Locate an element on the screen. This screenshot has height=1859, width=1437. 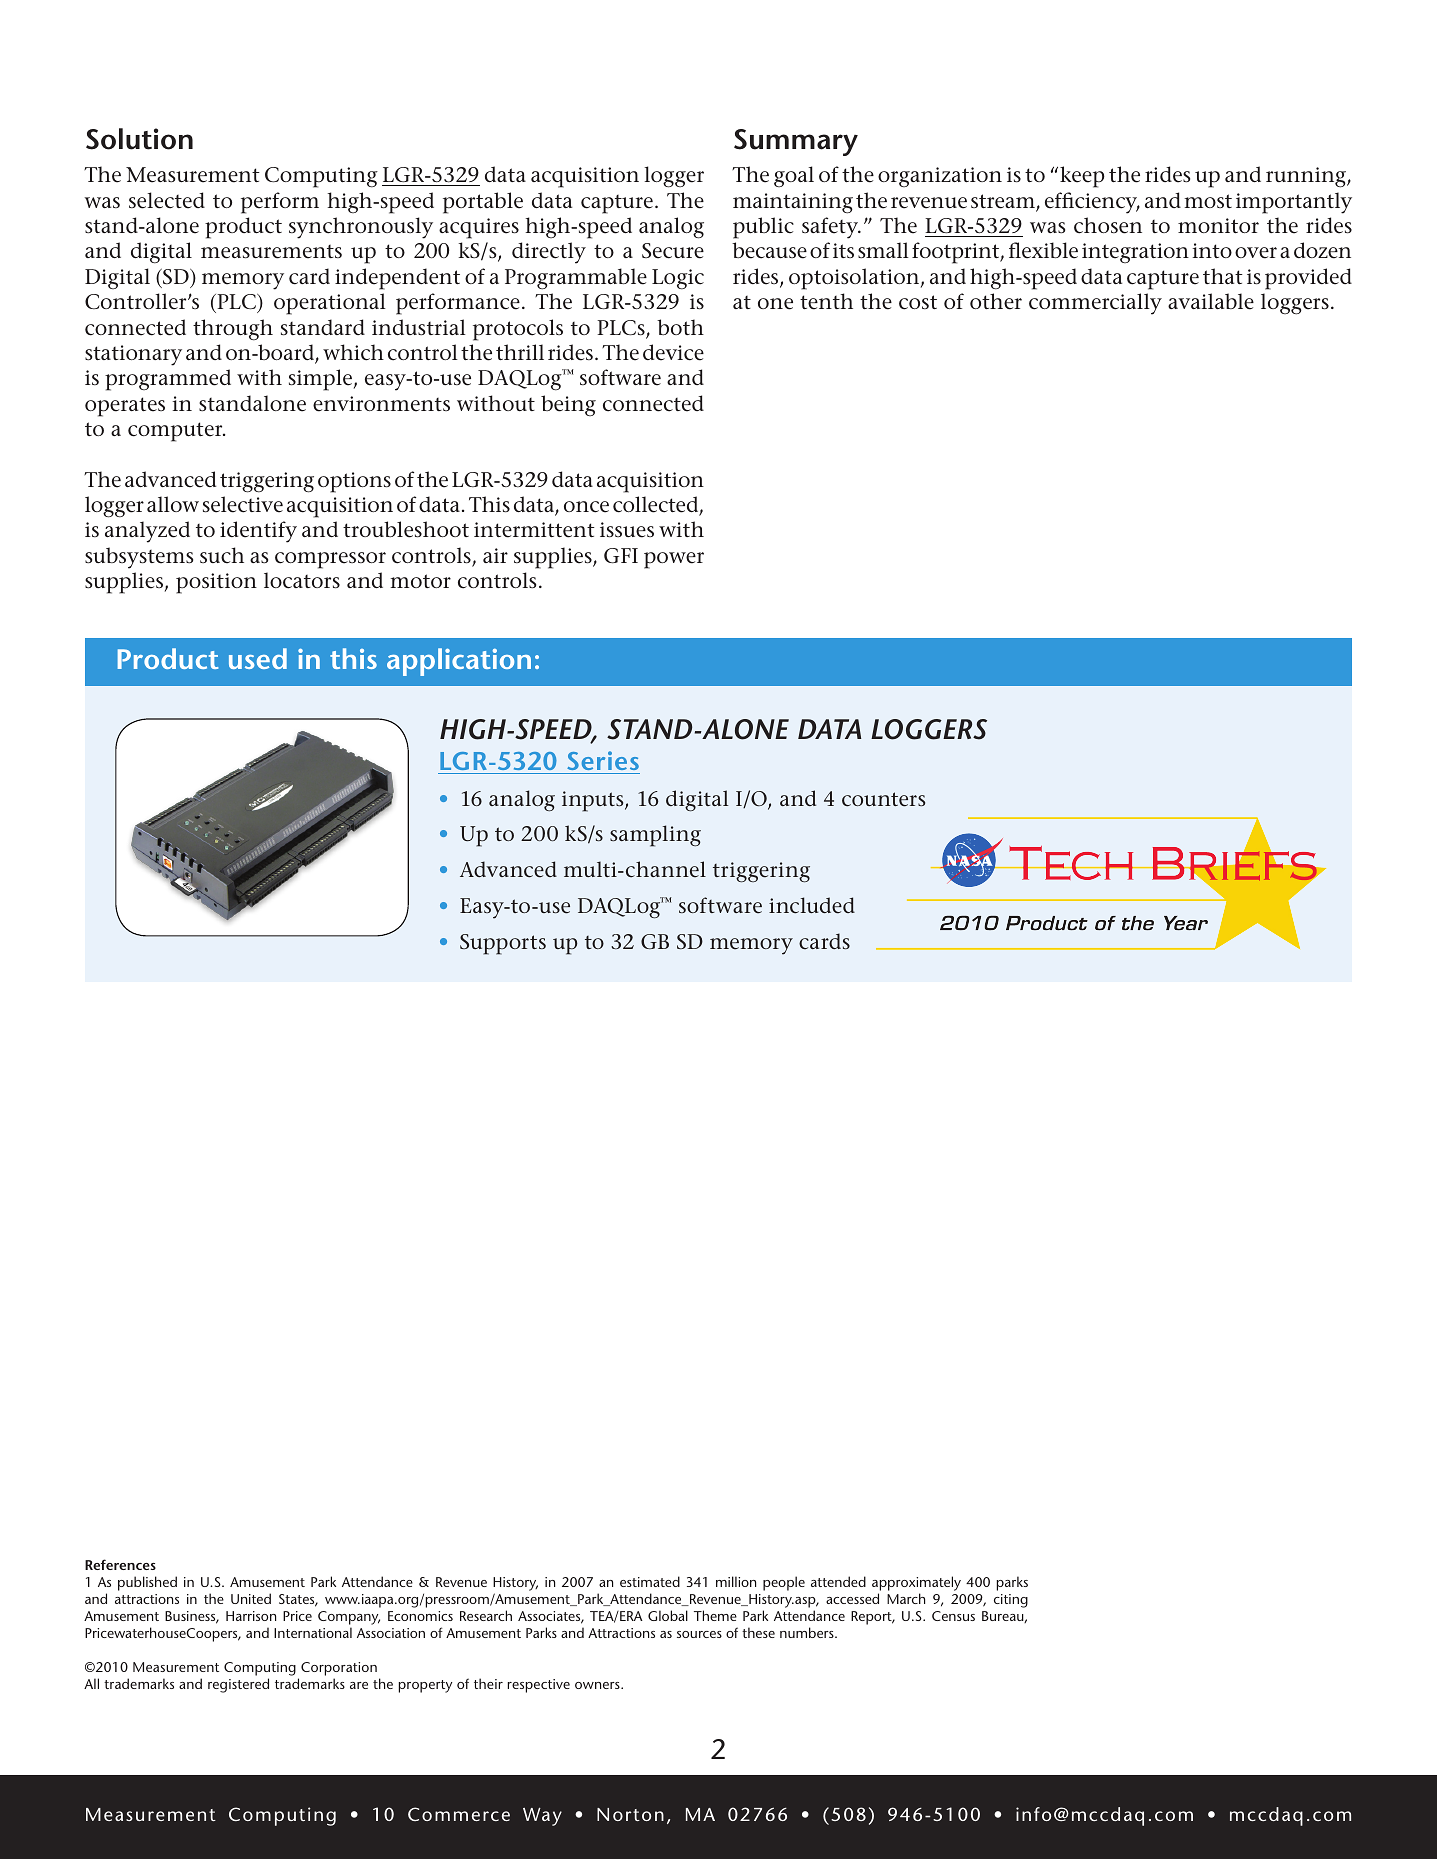
Supports is located at coordinates (503, 944).
